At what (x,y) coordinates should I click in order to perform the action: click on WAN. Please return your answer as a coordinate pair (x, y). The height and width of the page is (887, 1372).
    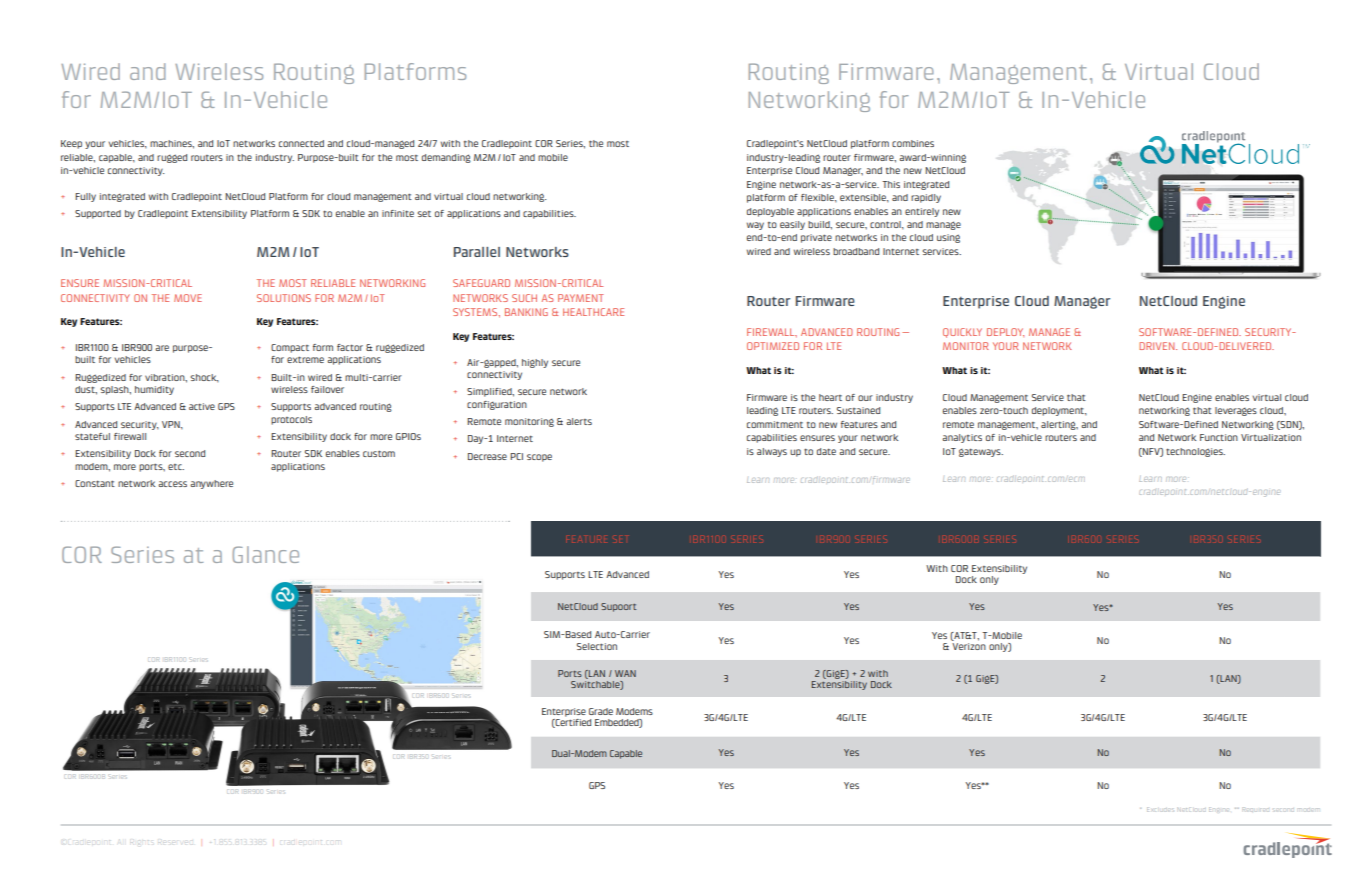
    Looking at the image, I should click on (625, 673).
